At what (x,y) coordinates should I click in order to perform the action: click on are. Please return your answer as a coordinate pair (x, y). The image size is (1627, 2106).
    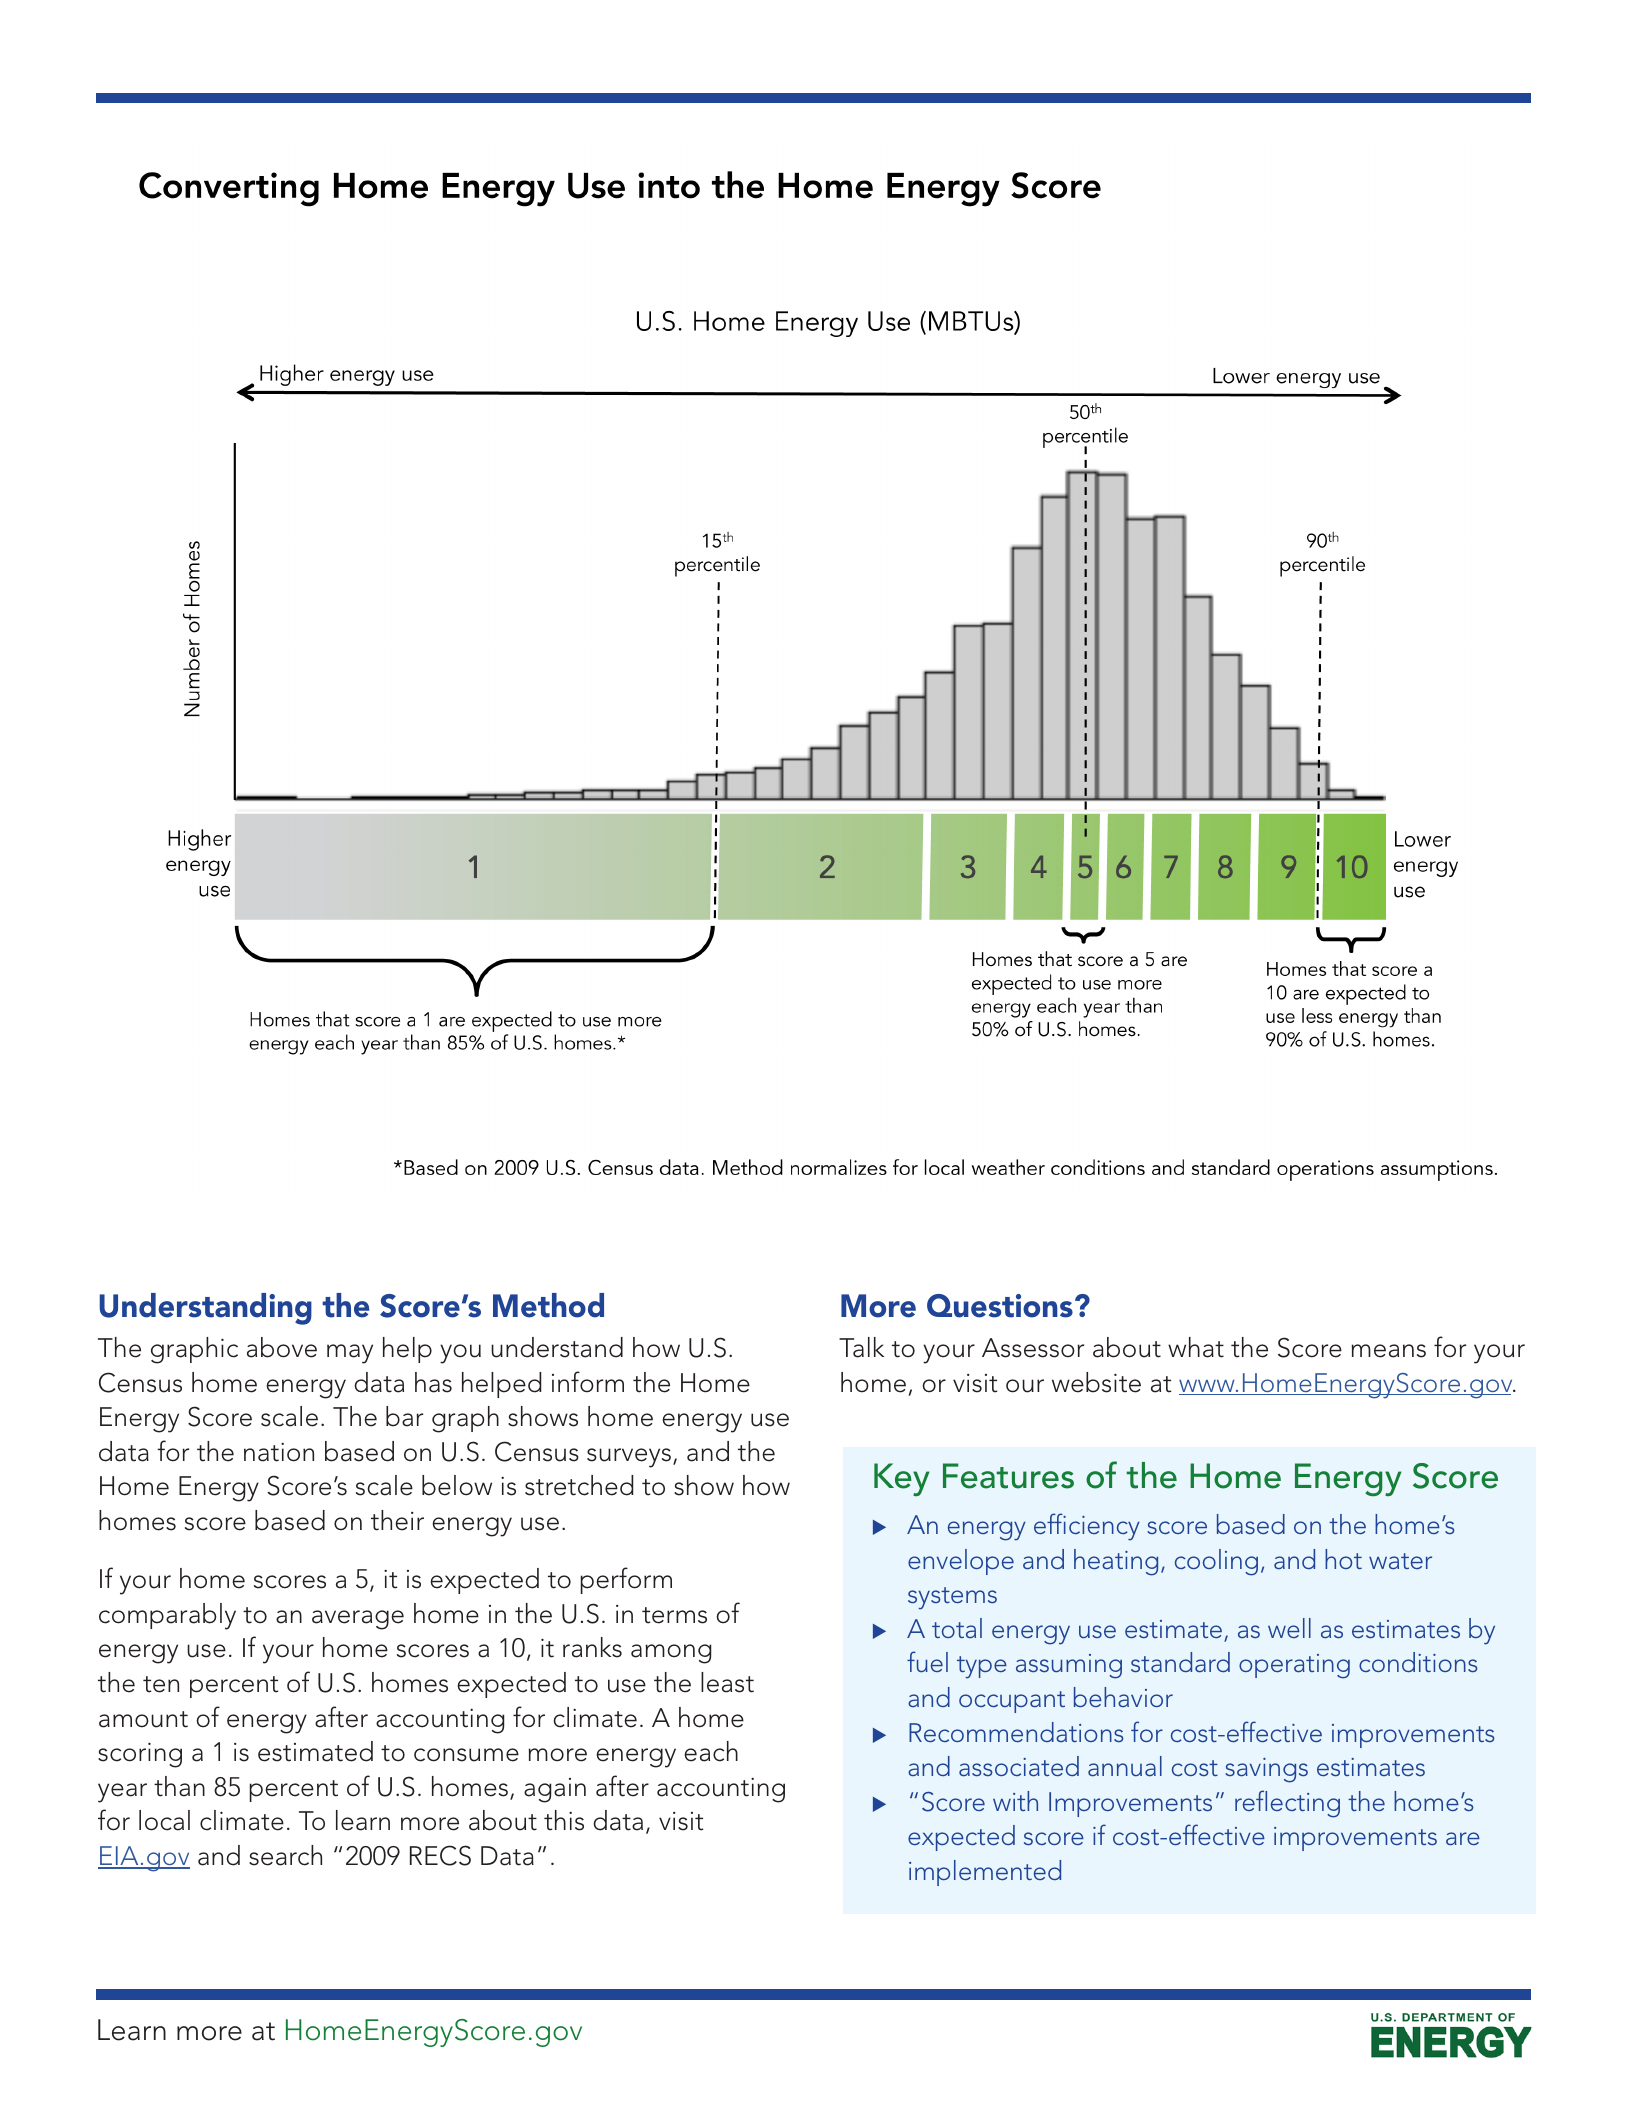
    Looking at the image, I should click on (1463, 1838).
